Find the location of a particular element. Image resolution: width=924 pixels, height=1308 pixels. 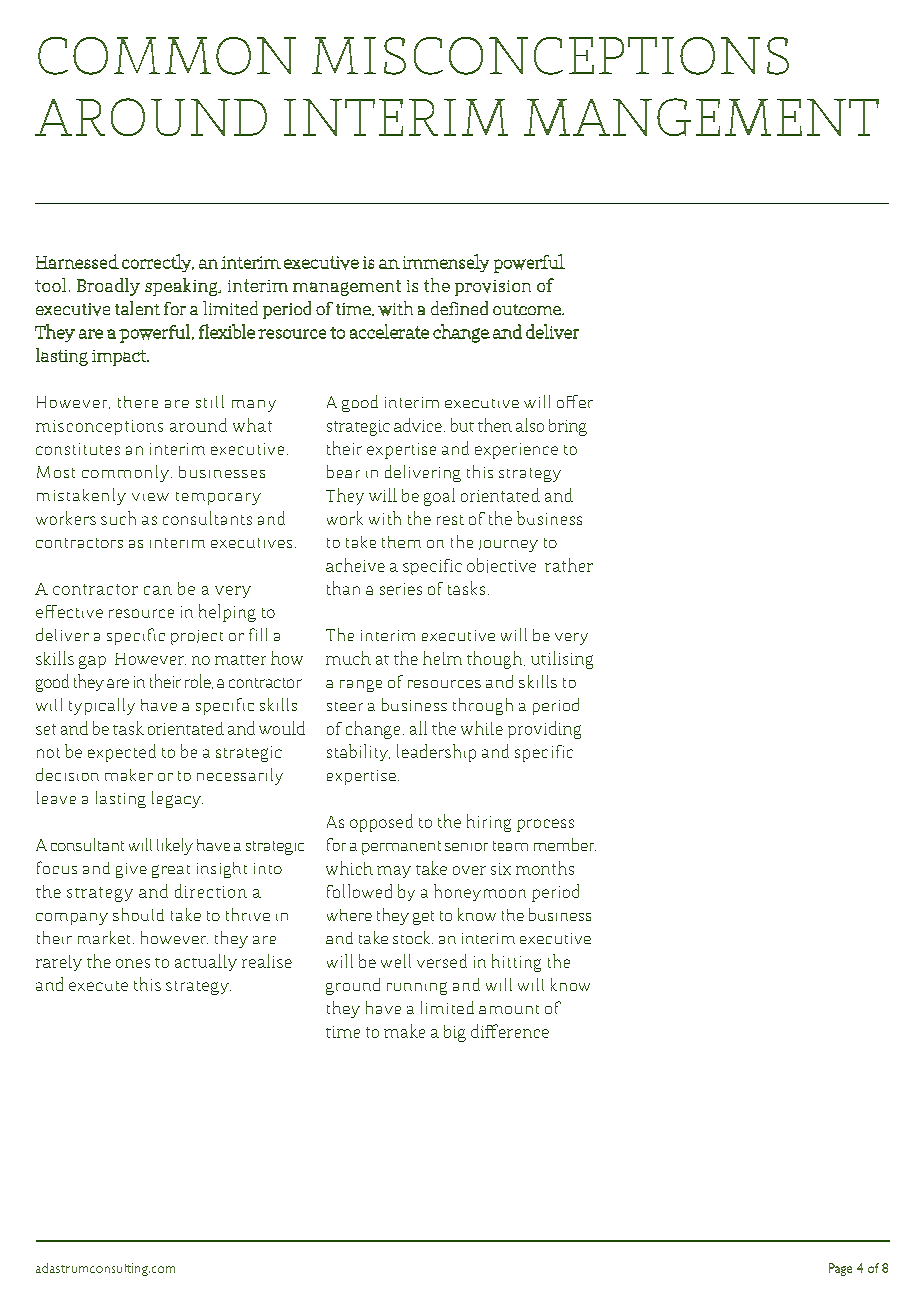

correctly is located at coordinates (158, 263).
